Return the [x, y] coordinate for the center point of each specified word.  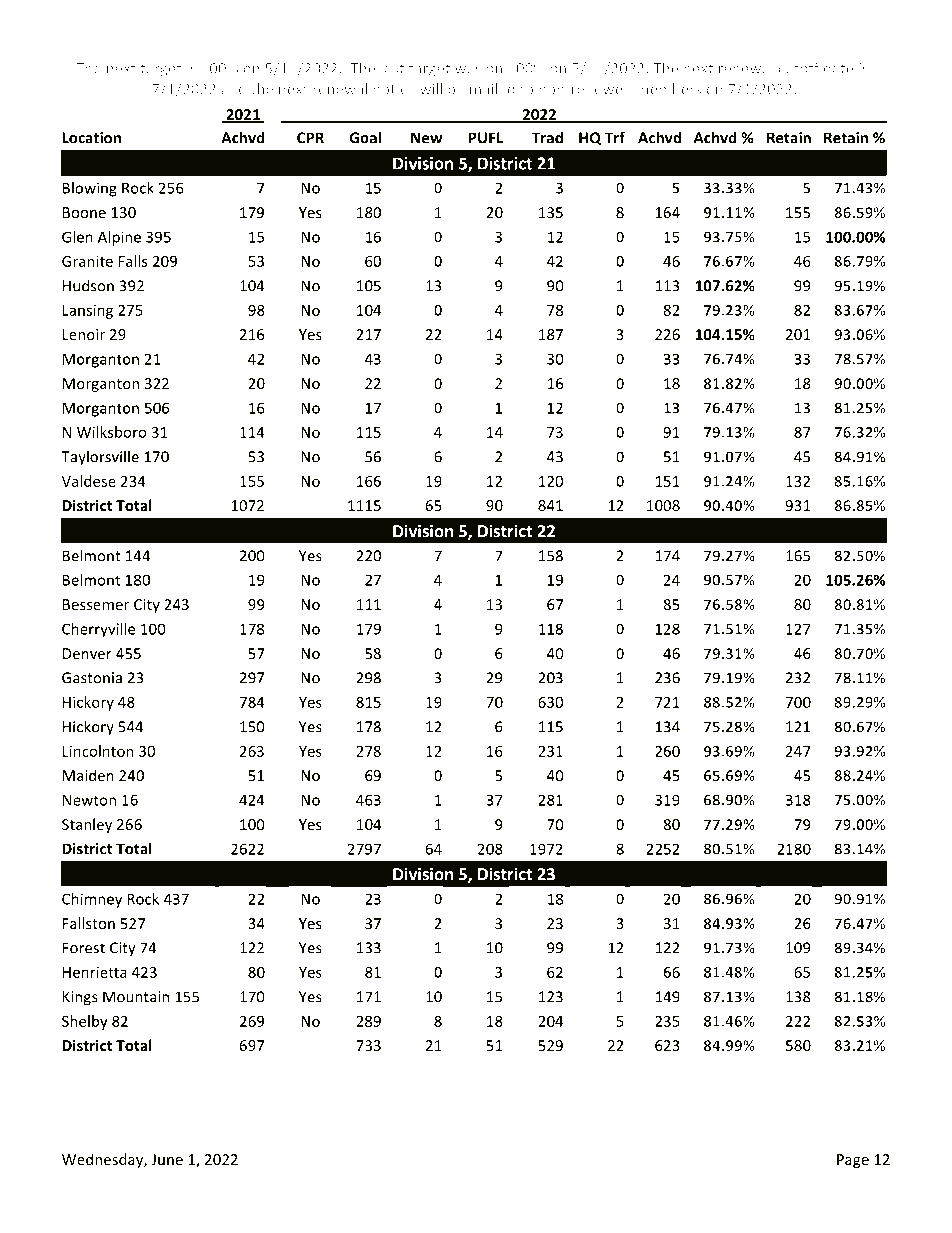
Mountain [136, 997]
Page [853, 1161]
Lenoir [84, 334]
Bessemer [96, 604]
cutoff [798, 68]
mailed [492, 89]
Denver [87, 653]
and [233, 89]
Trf [615, 137]
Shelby [85, 1022]
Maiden [88, 775]
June [167, 1159]
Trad [547, 137]
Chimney [92, 900]
